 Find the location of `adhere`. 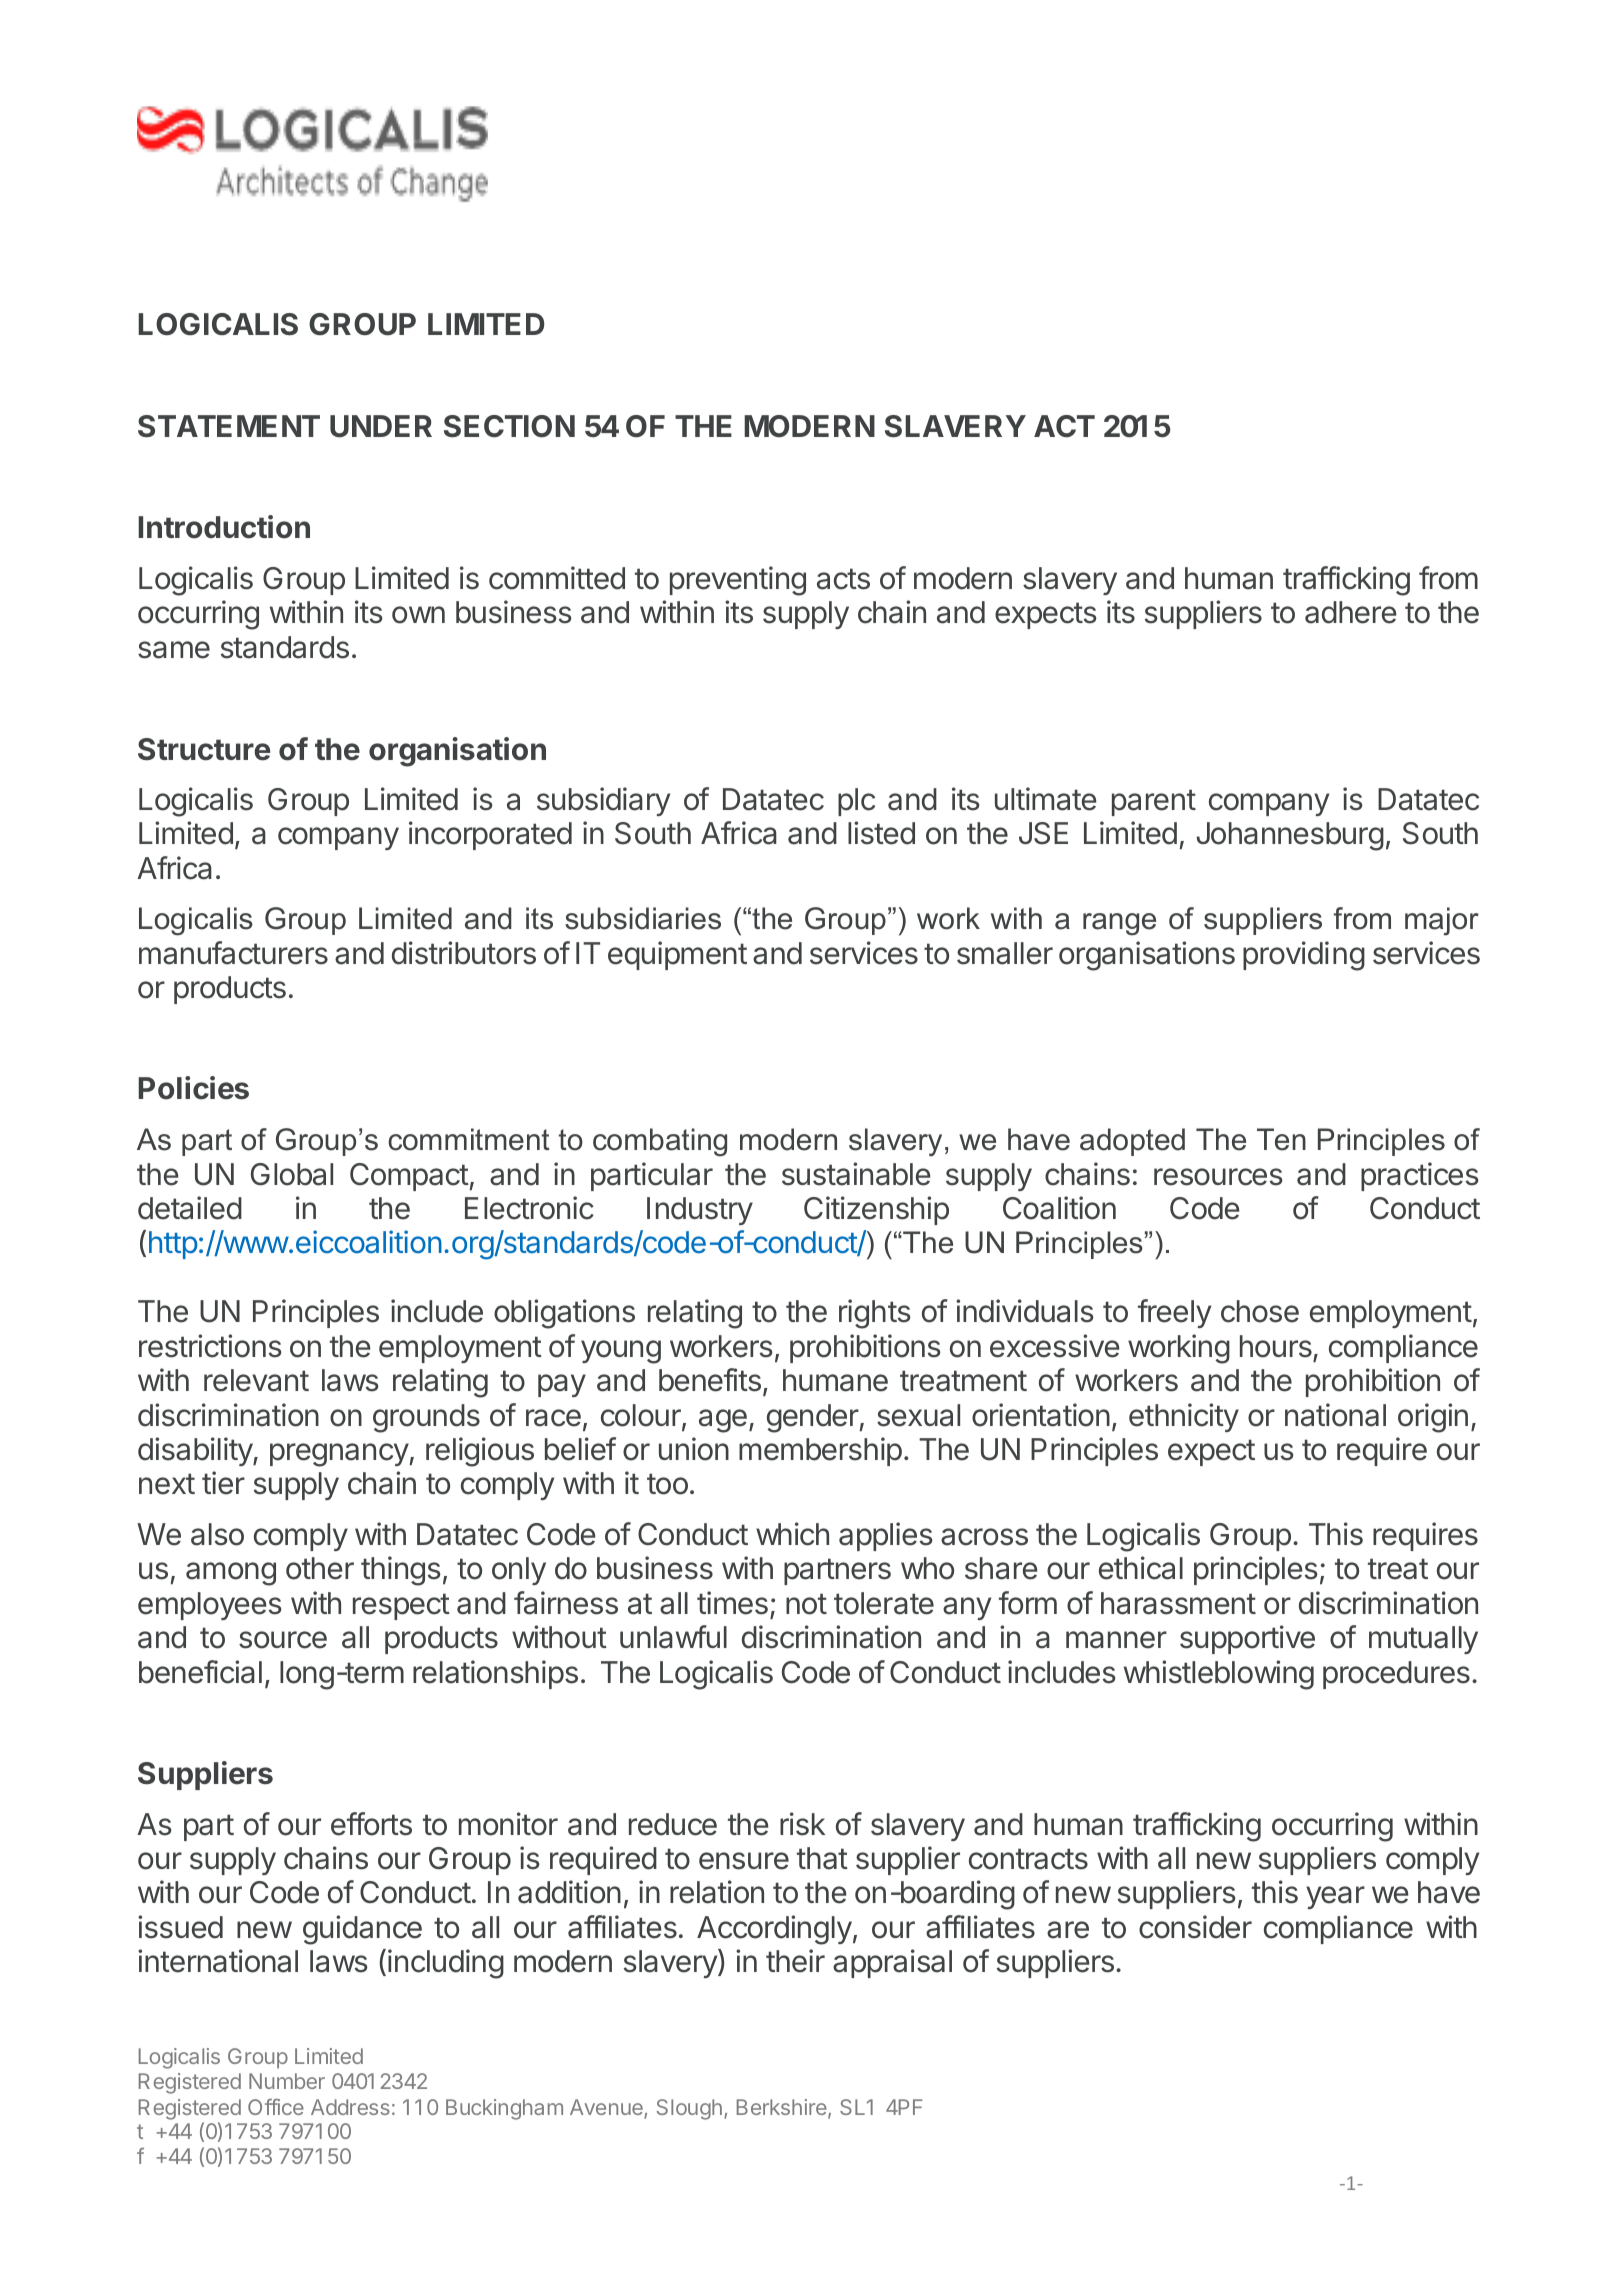

adhere is located at coordinates (1351, 612).
